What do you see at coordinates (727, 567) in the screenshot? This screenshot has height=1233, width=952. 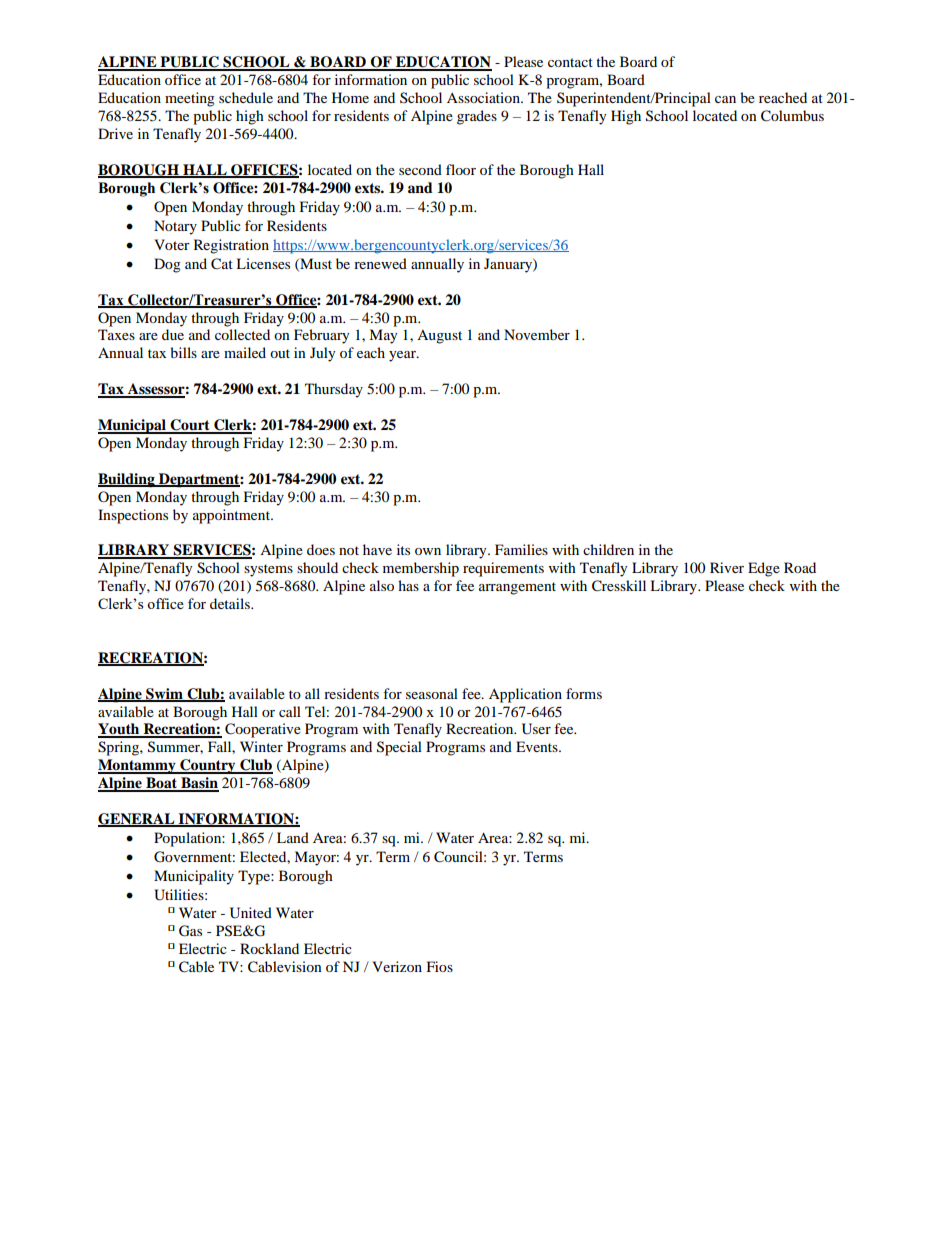 I see `River` at bounding box center [727, 567].
